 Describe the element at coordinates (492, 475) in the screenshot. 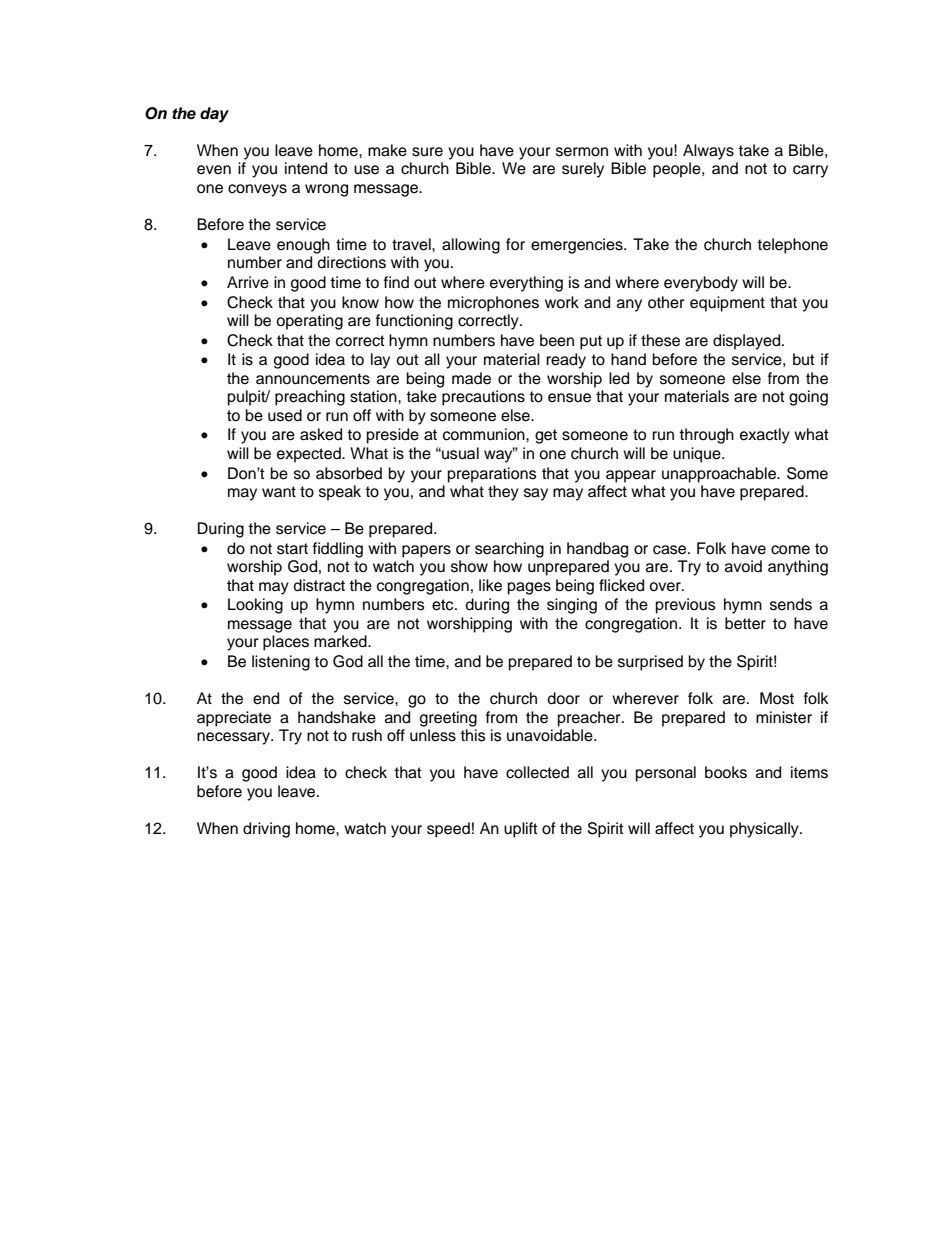

I see `preparations` at that location.
